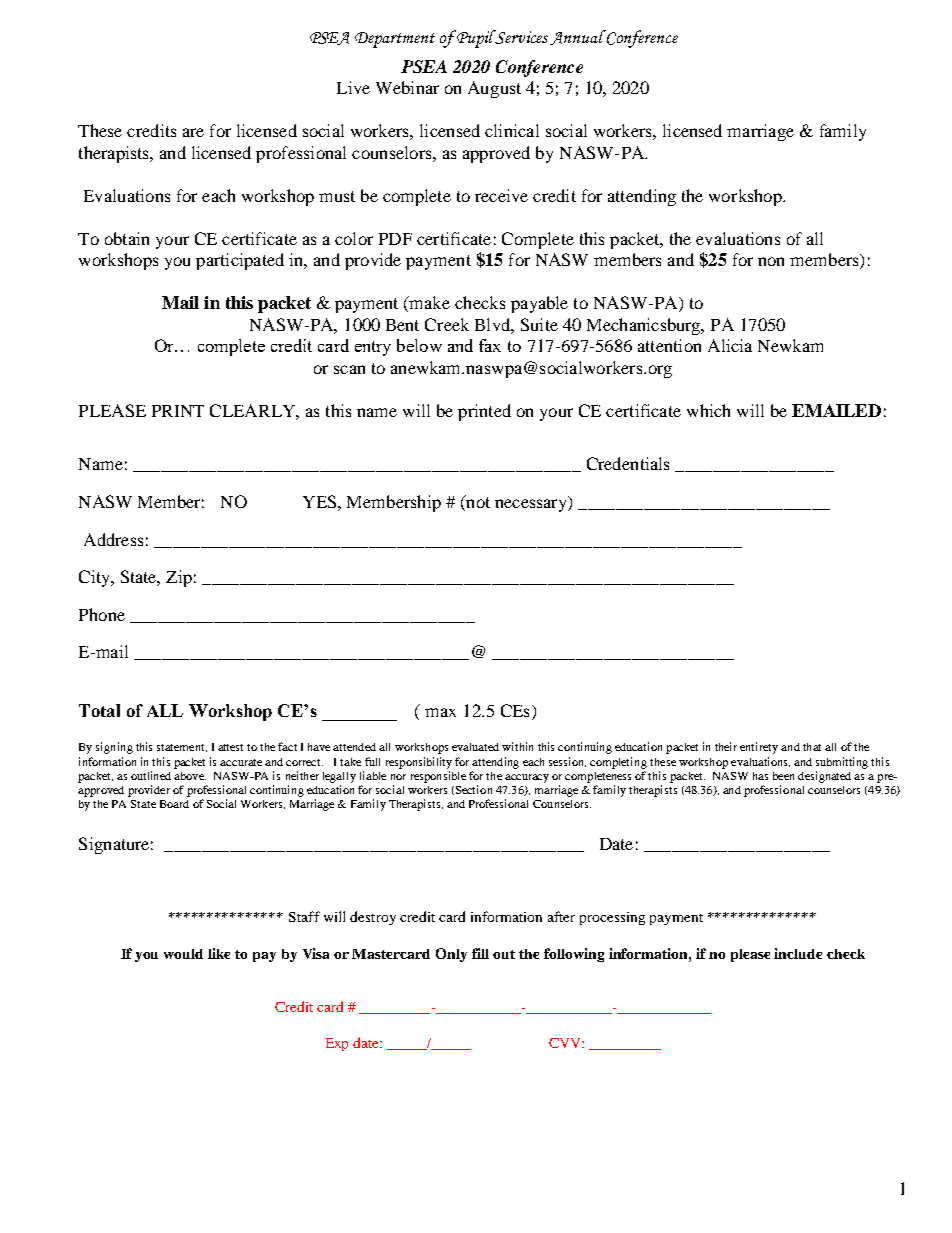  Describe the element at coordinates (477, 503) in the screenshot. I see `not` at that location.
